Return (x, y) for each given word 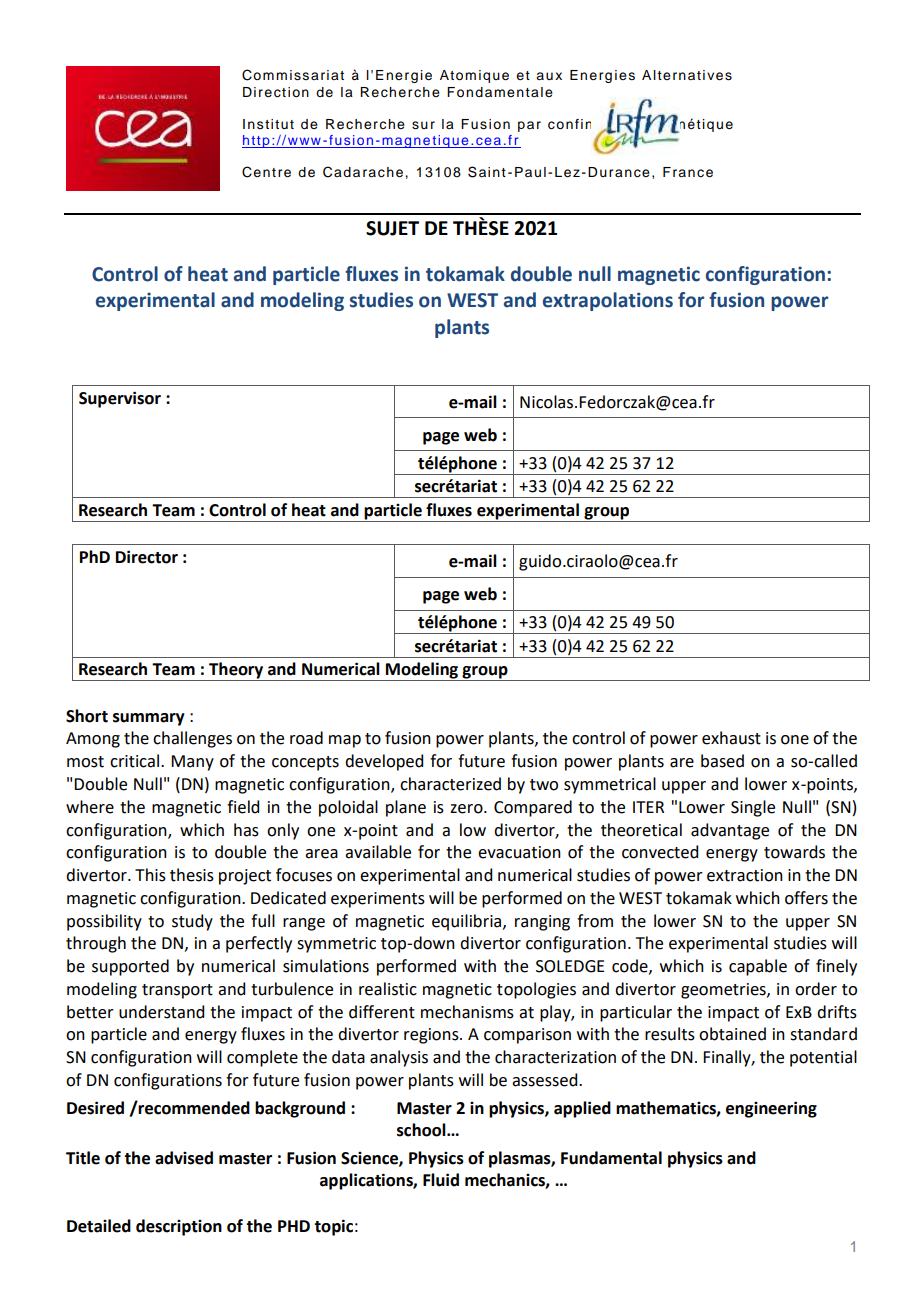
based (722, 761)
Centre (266, 172)
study (192, 922)
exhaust (731, 738)
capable (758, 967)
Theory (236, 671)
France (688, 172)
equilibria (468, 922)
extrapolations (608, 301)
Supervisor (120, 399)
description (179, 1227)
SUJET (392, 228)
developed (384, 762)
